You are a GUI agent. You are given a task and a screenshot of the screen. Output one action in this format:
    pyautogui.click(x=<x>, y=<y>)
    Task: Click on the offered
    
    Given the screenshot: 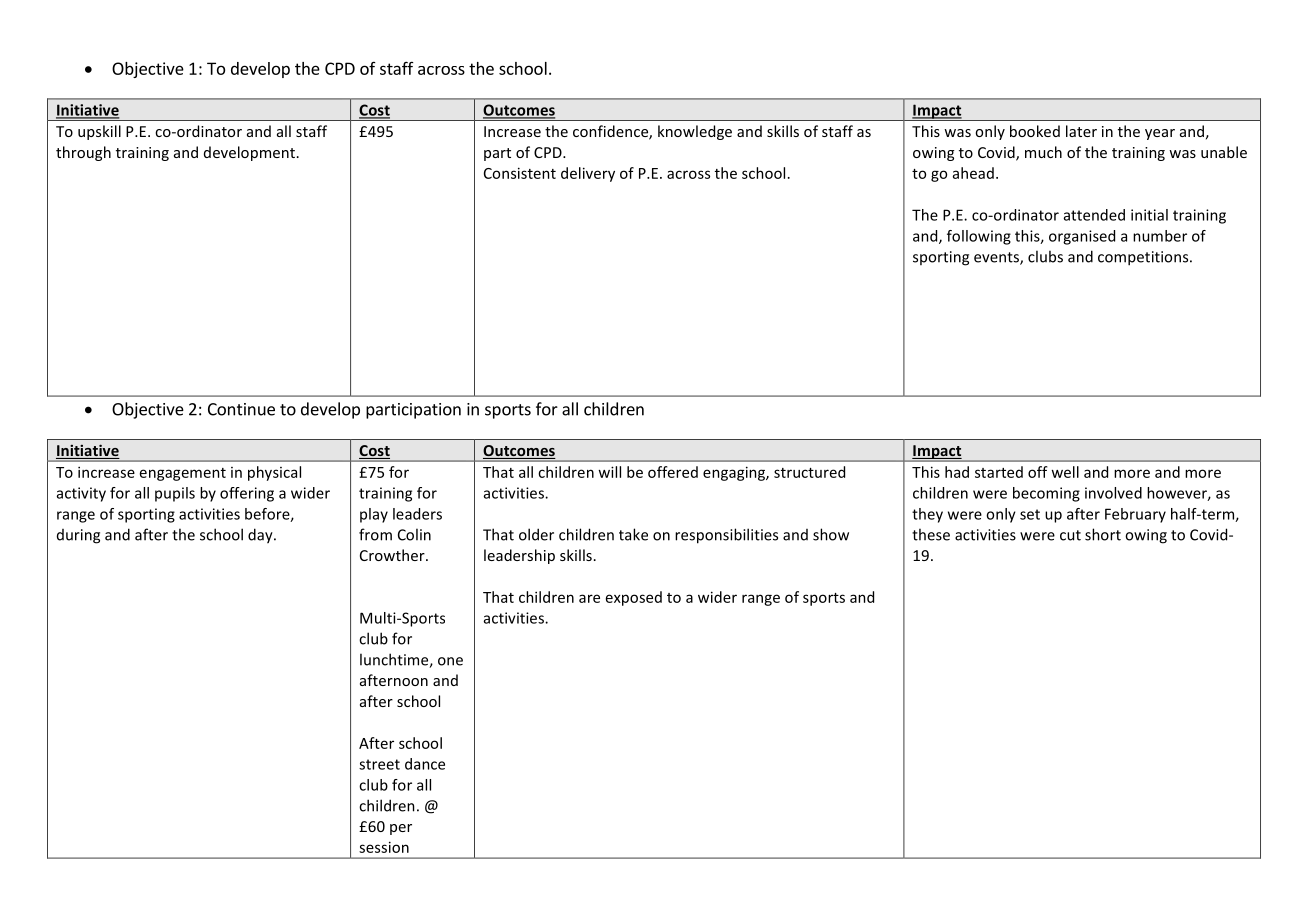 What is the action you would take?
    pyautogui.click(x=673, y=472)
